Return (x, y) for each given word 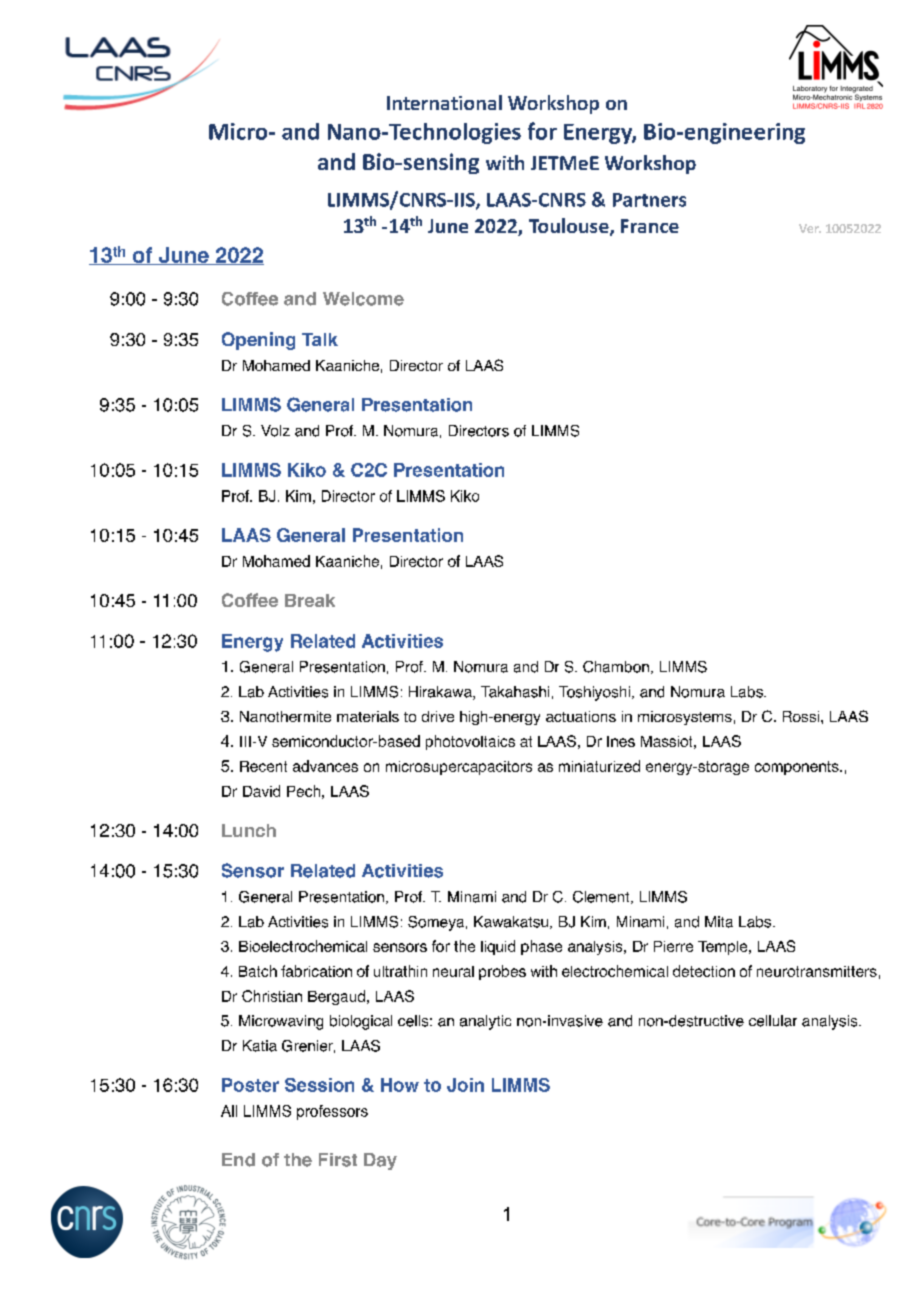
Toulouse (570, 227)
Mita (719, 922)
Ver (810, 228)
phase (541, 947)
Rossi (802, 716)
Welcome (363, 299)
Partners (649, 200)
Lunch (249, 830)
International (444, 102)
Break (310, 600)
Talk (320, 339)
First (338, 1160)
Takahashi (515, 692)
